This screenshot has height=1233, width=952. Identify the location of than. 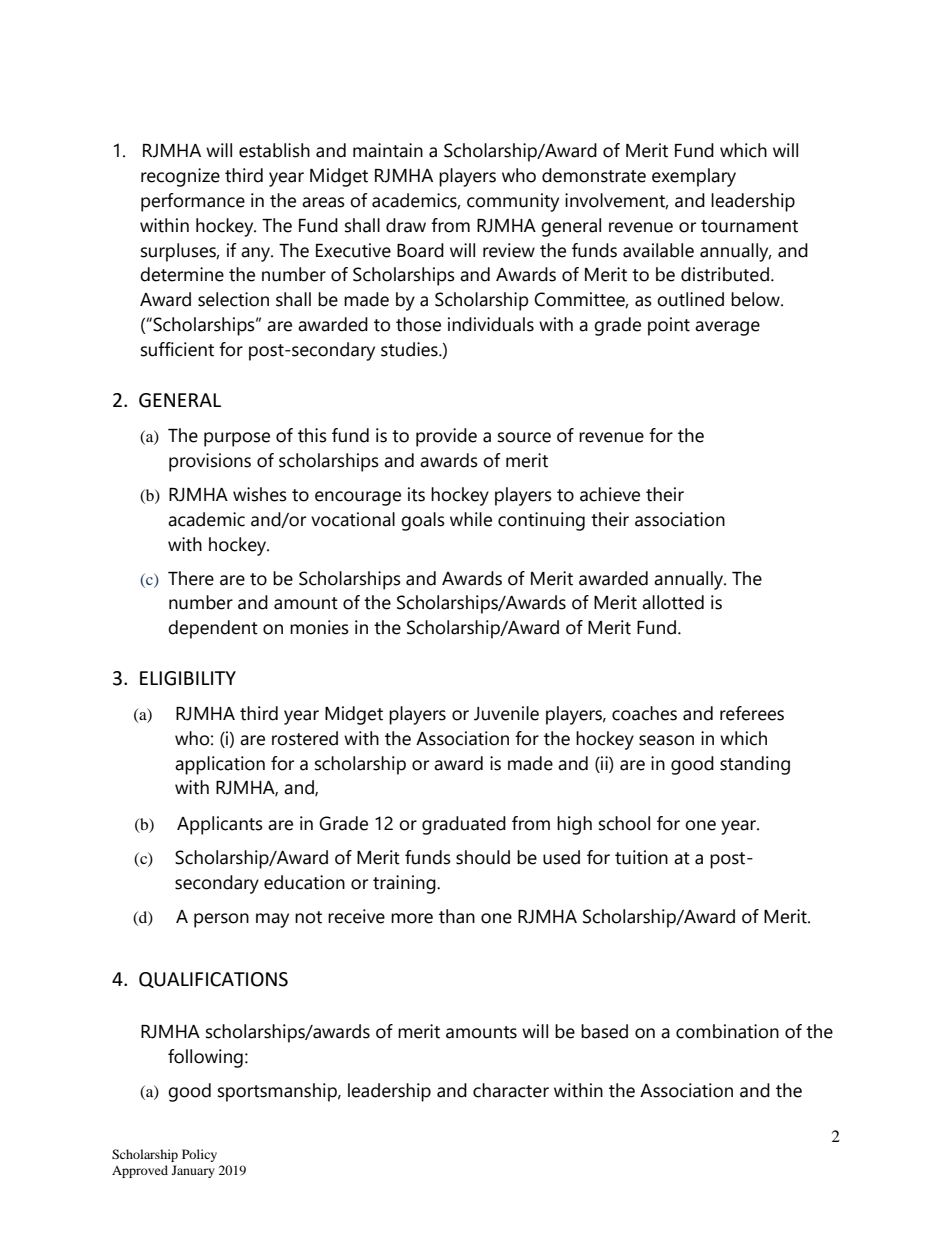
(457, 916).
